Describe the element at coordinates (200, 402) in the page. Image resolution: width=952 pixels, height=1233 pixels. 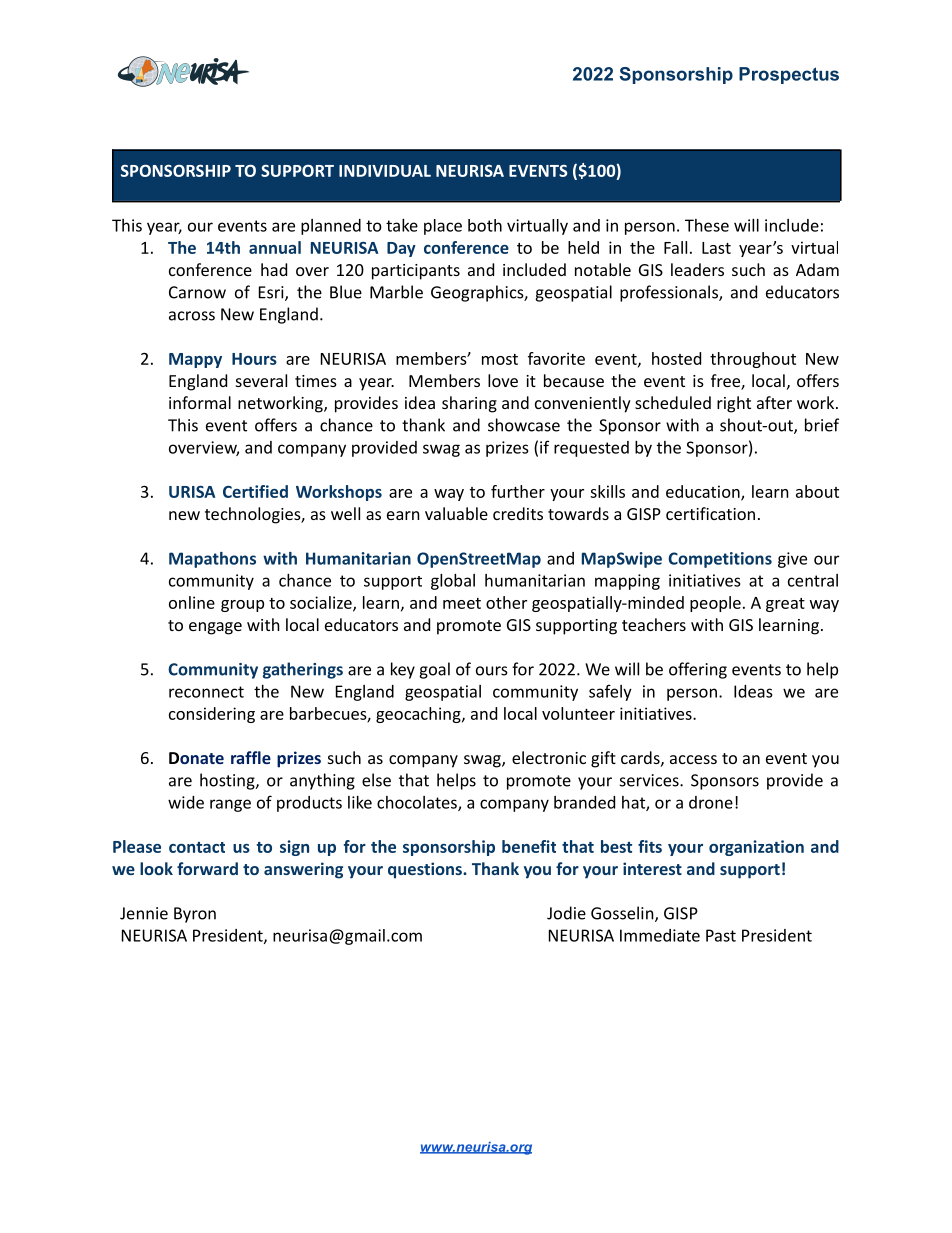
I see `informal` at that location.
